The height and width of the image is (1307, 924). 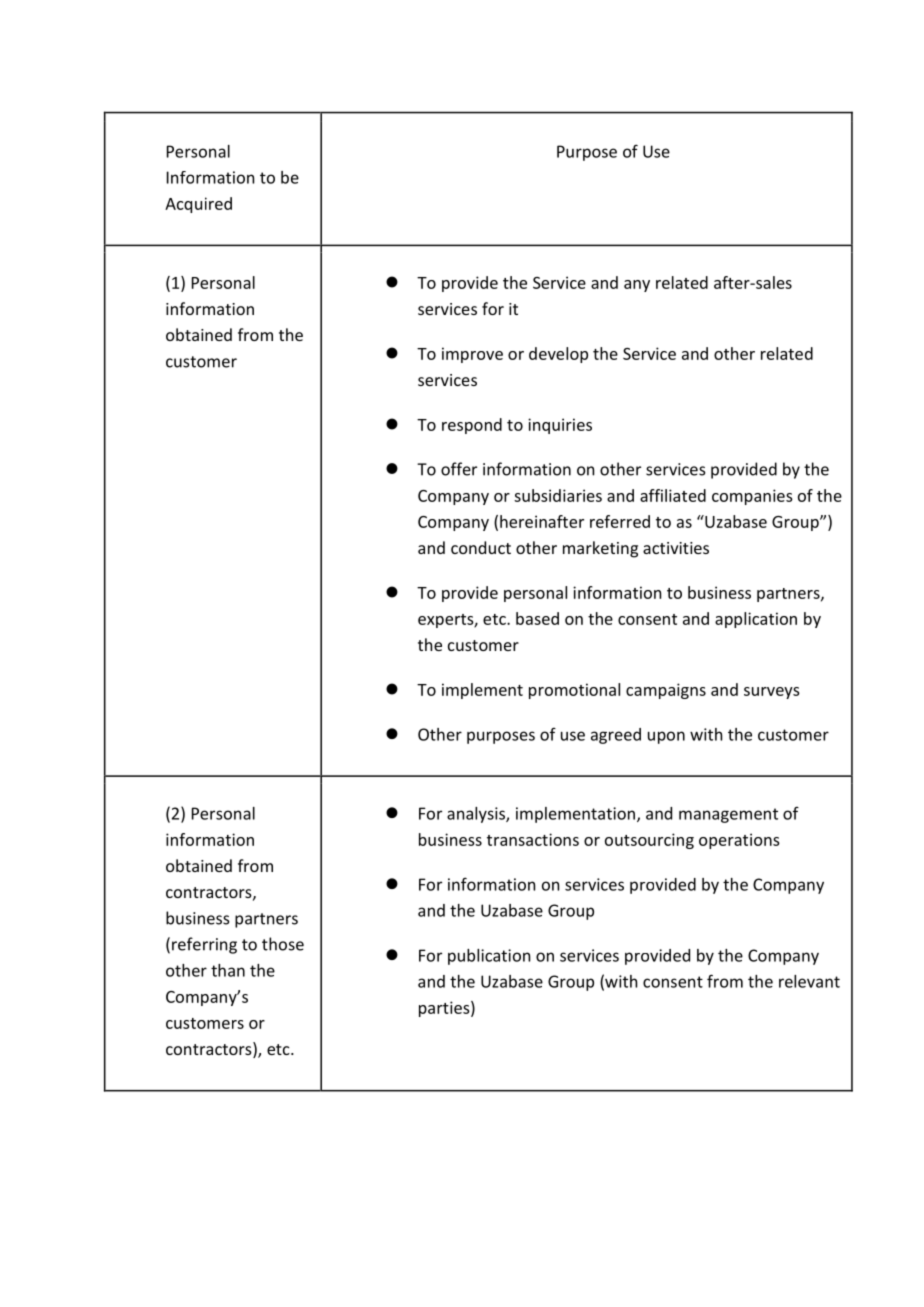 What do you see at coordinates (756, 620) in the image?
I see `application` at bounding box center [756, 620].
